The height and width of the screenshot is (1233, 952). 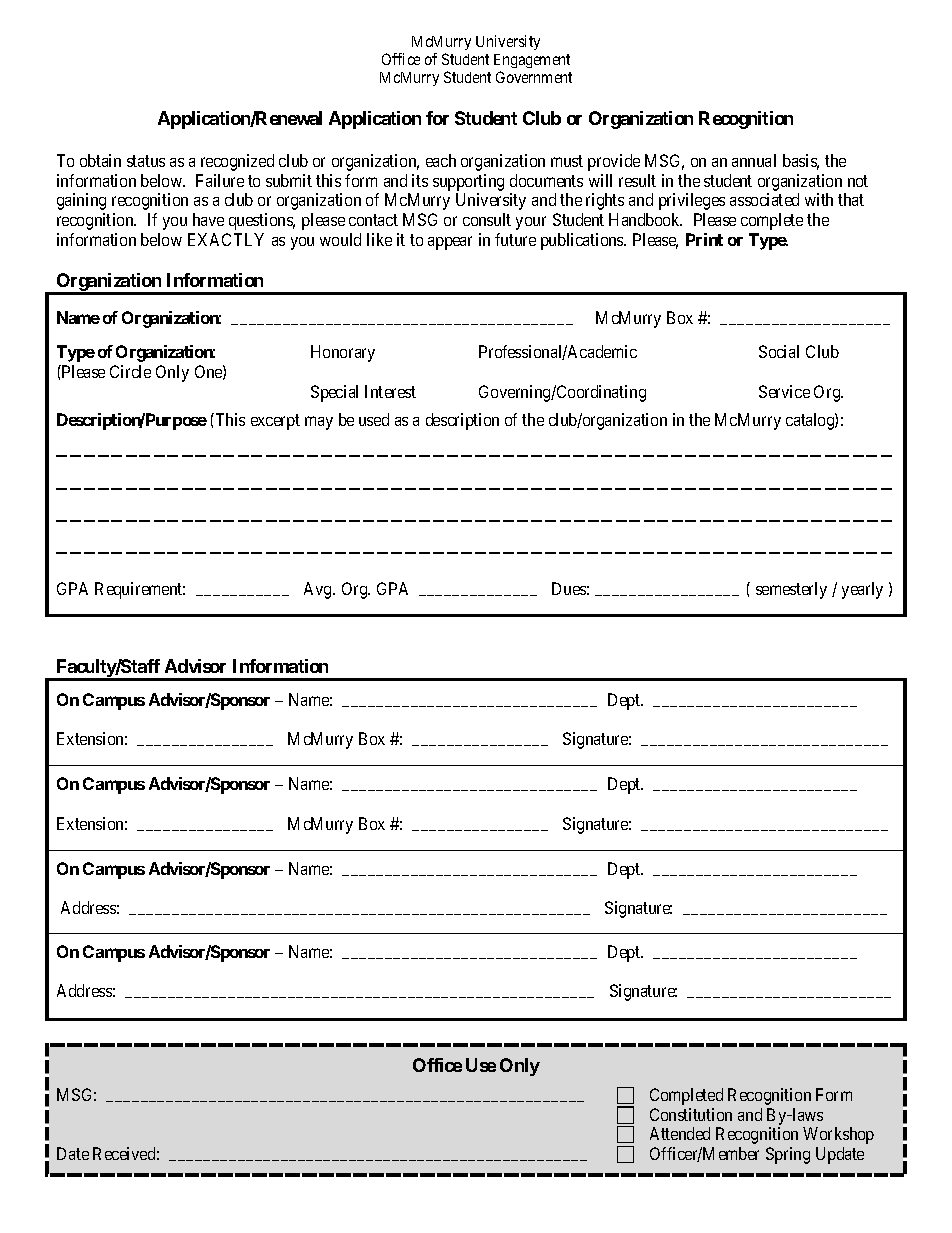 What do you see at coordinates (275, 422) in the screenshot?
I see `excerpt` at bounding box center [275, 422].
